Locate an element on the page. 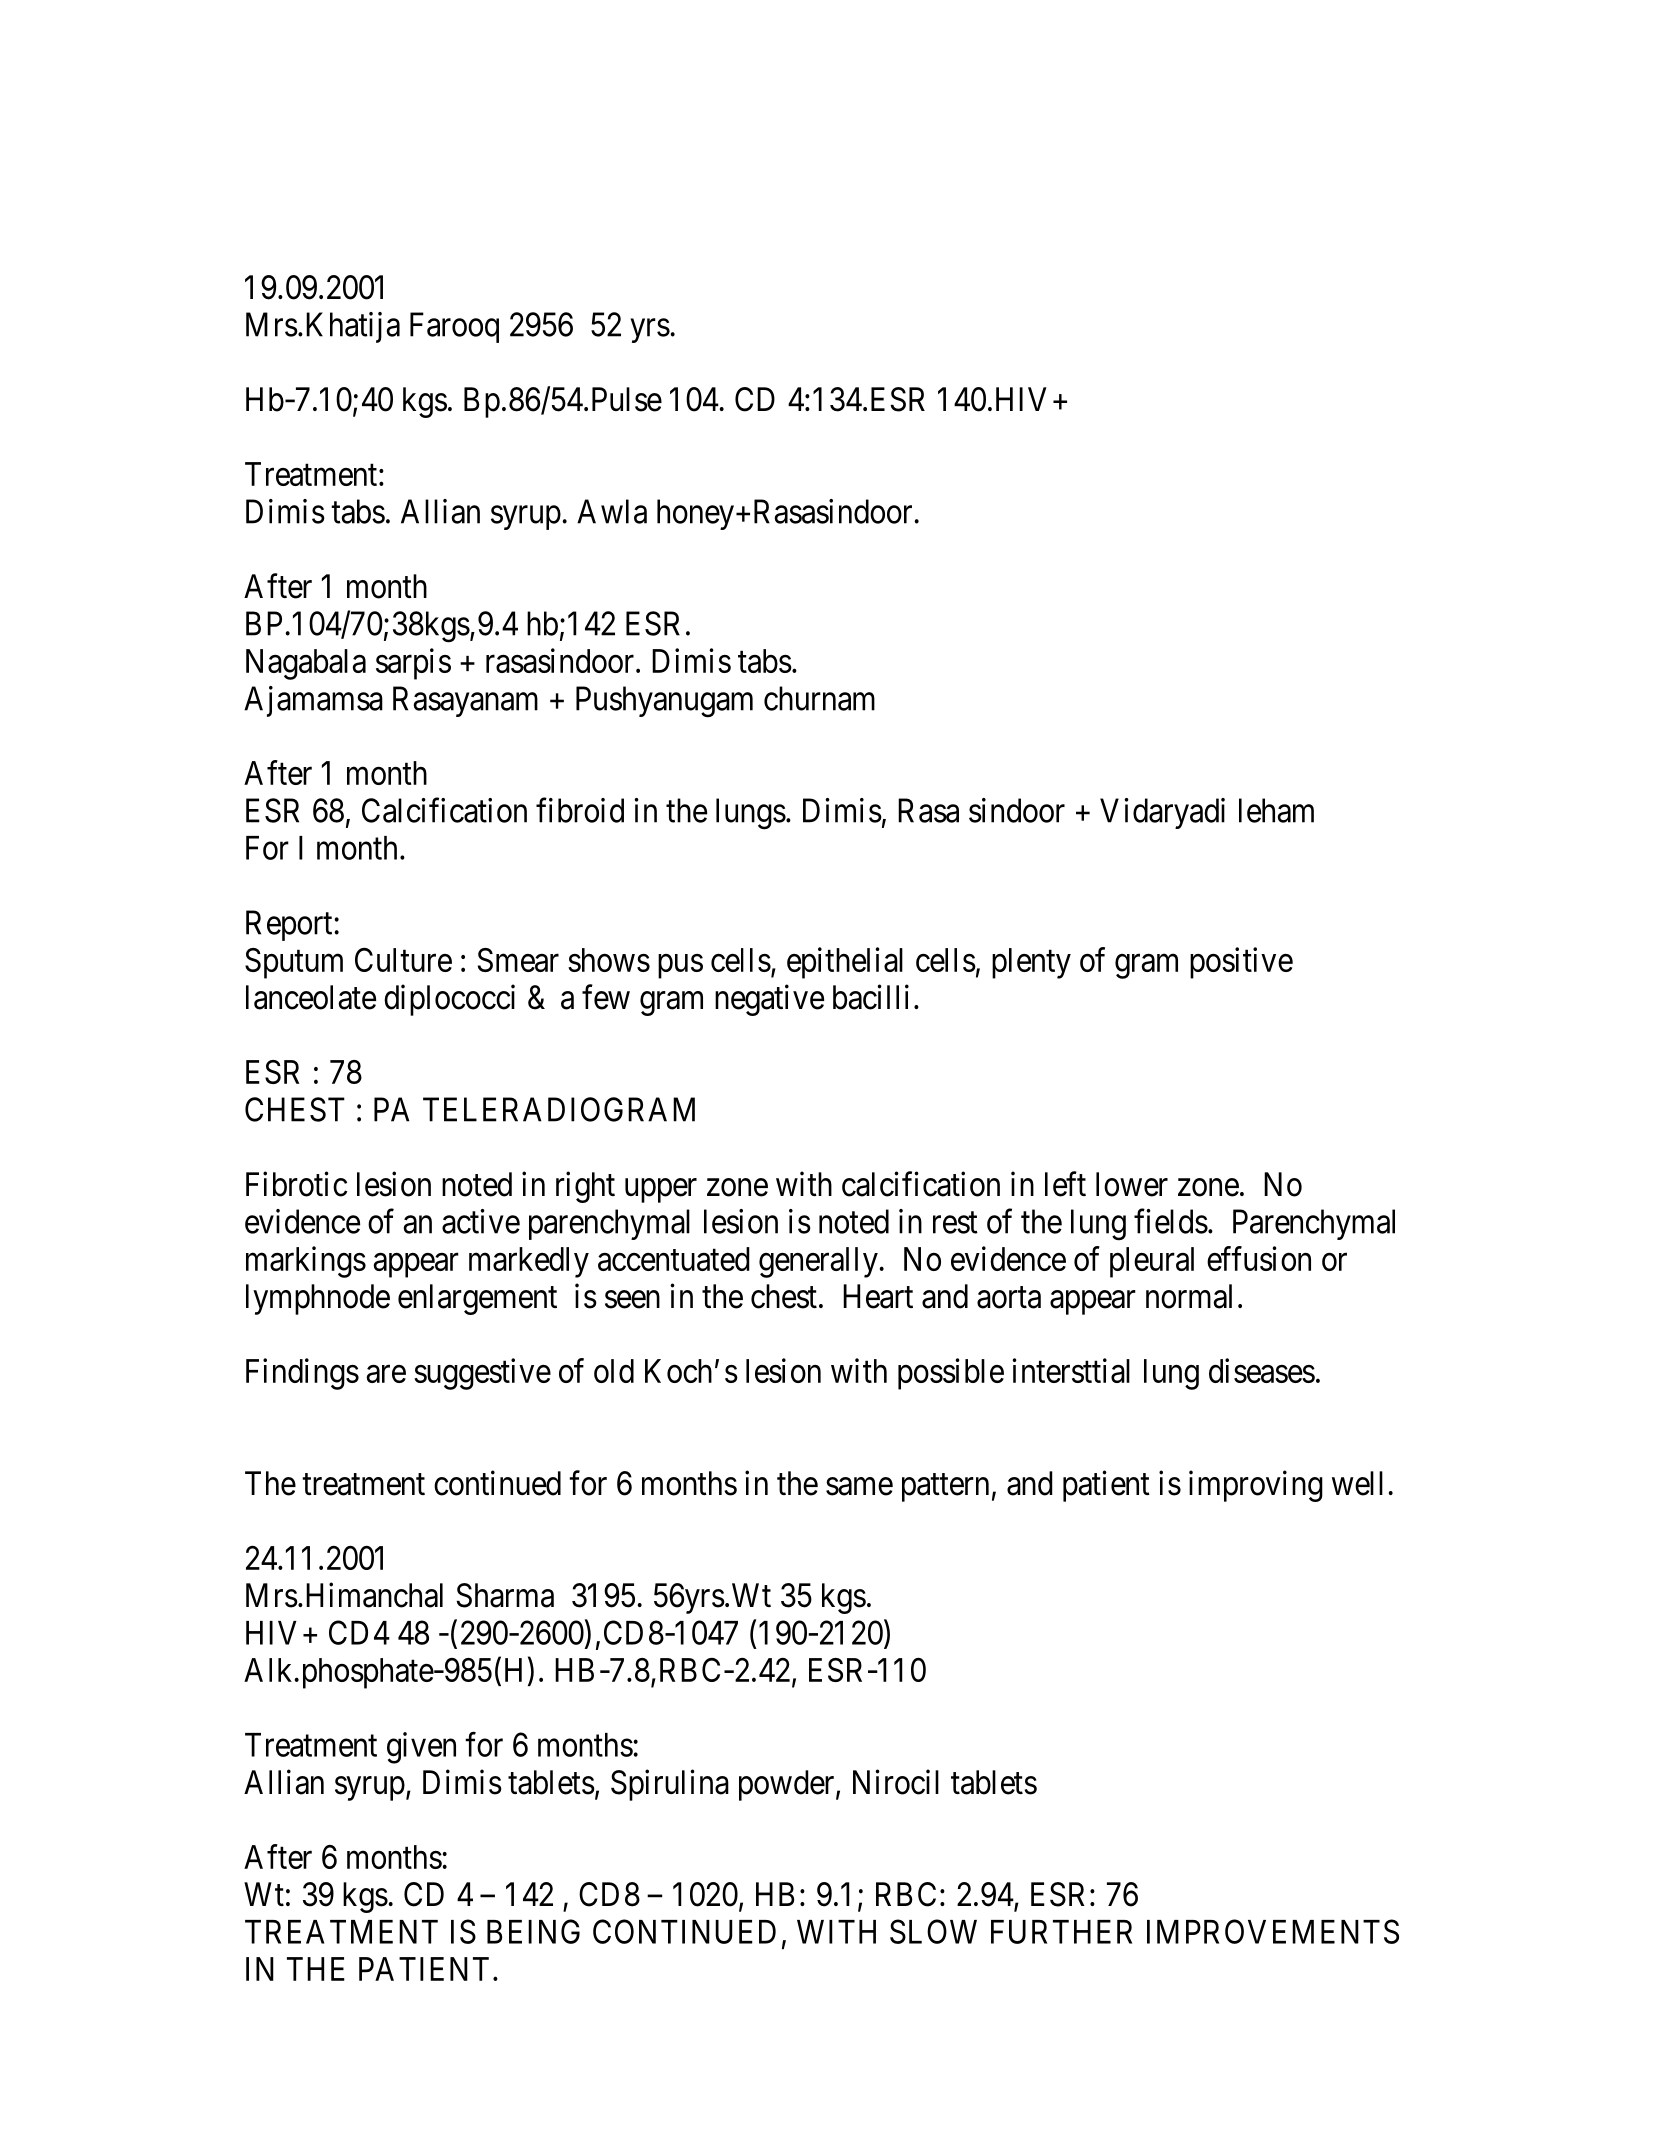 The image size is (1658, 2145). pattern is located at coordinates (945, 1488).
